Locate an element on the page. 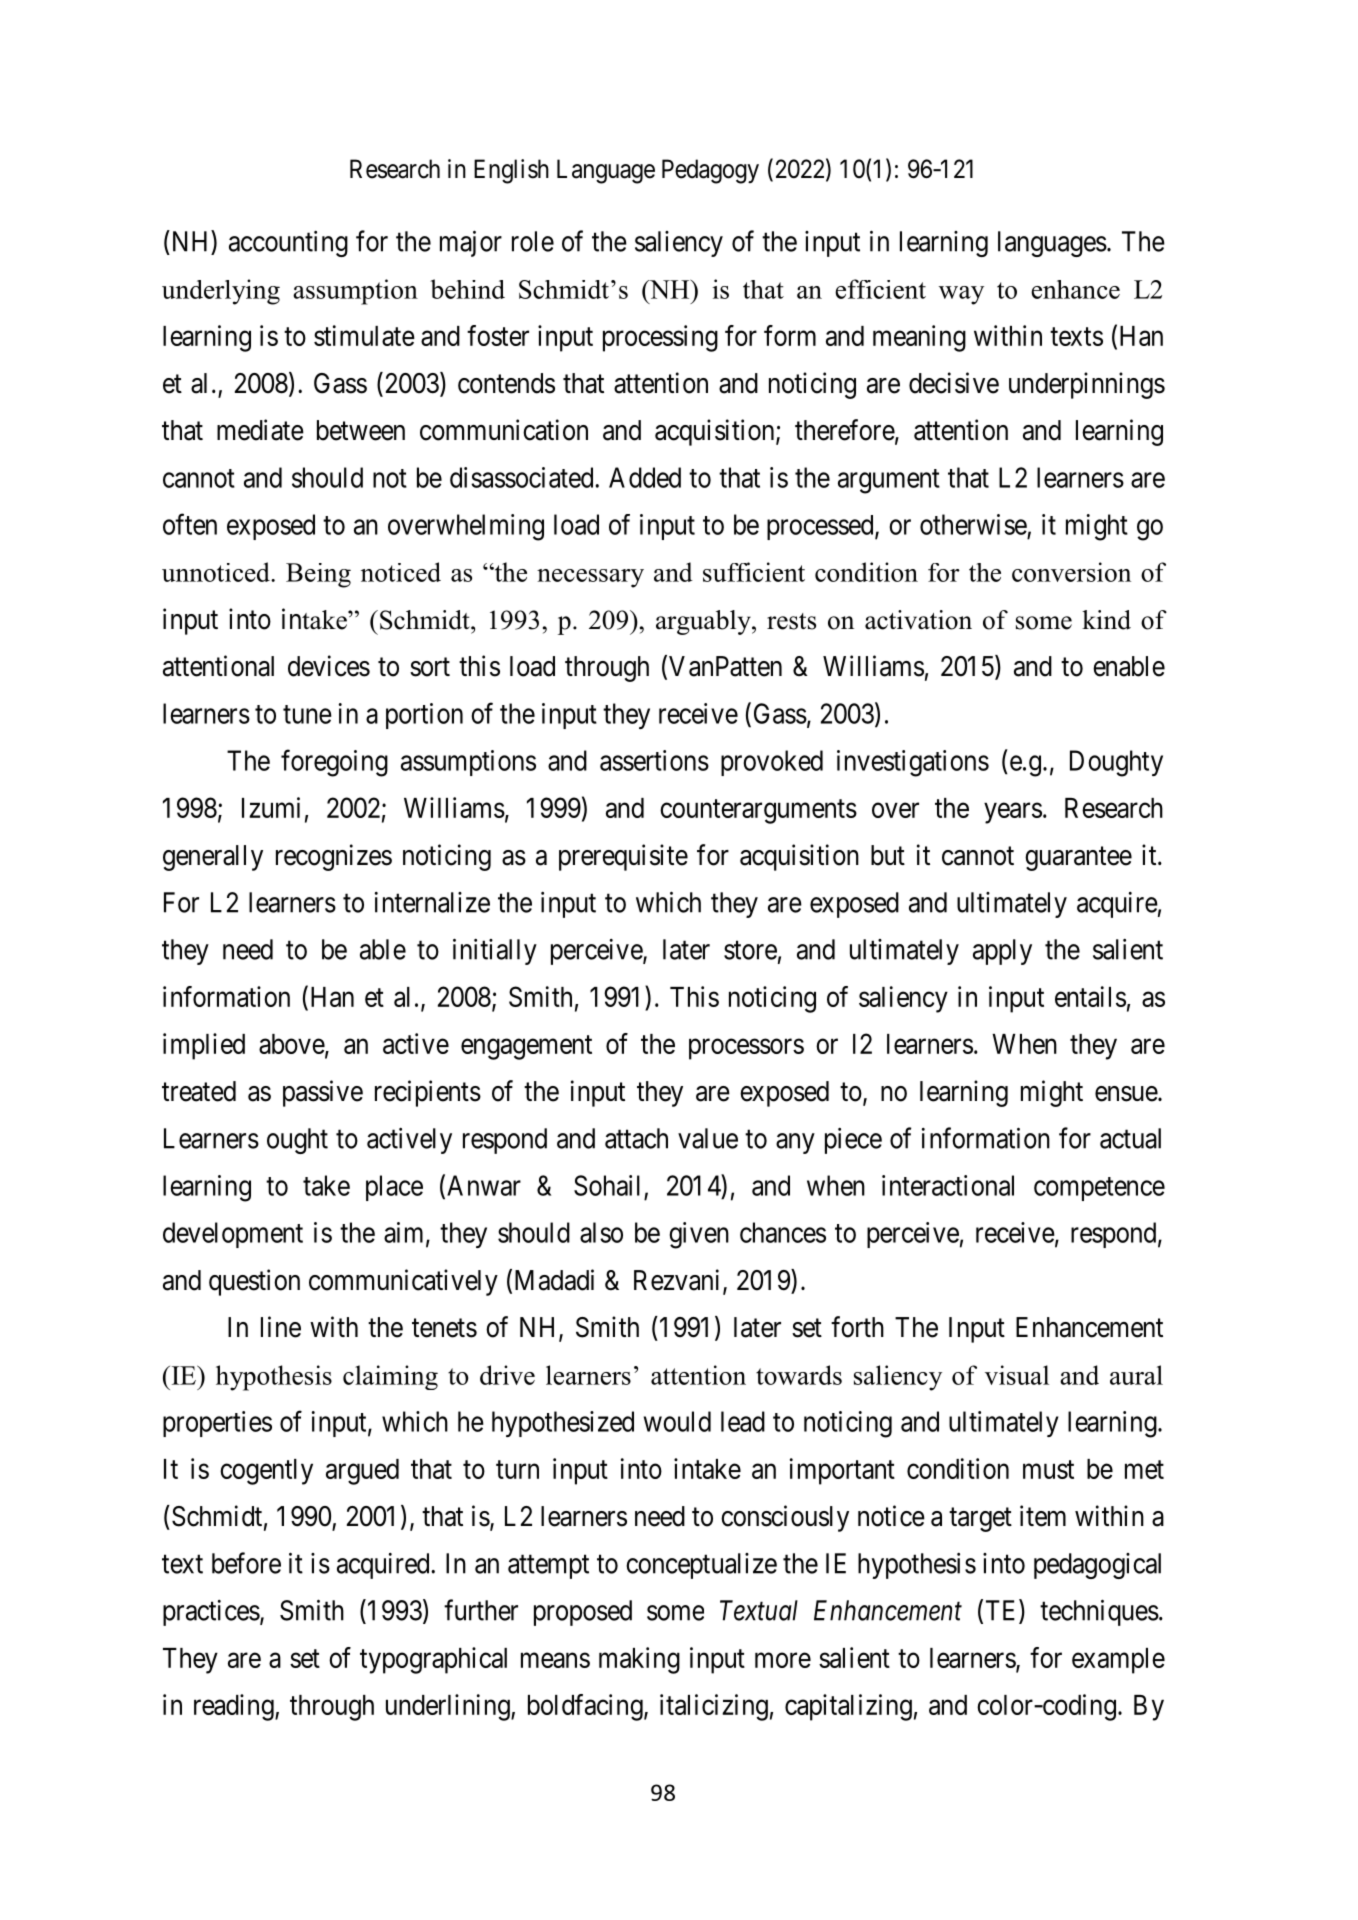 The height and width of the image is (1920, 1358). internalize is located at coordinates (432, 902).
